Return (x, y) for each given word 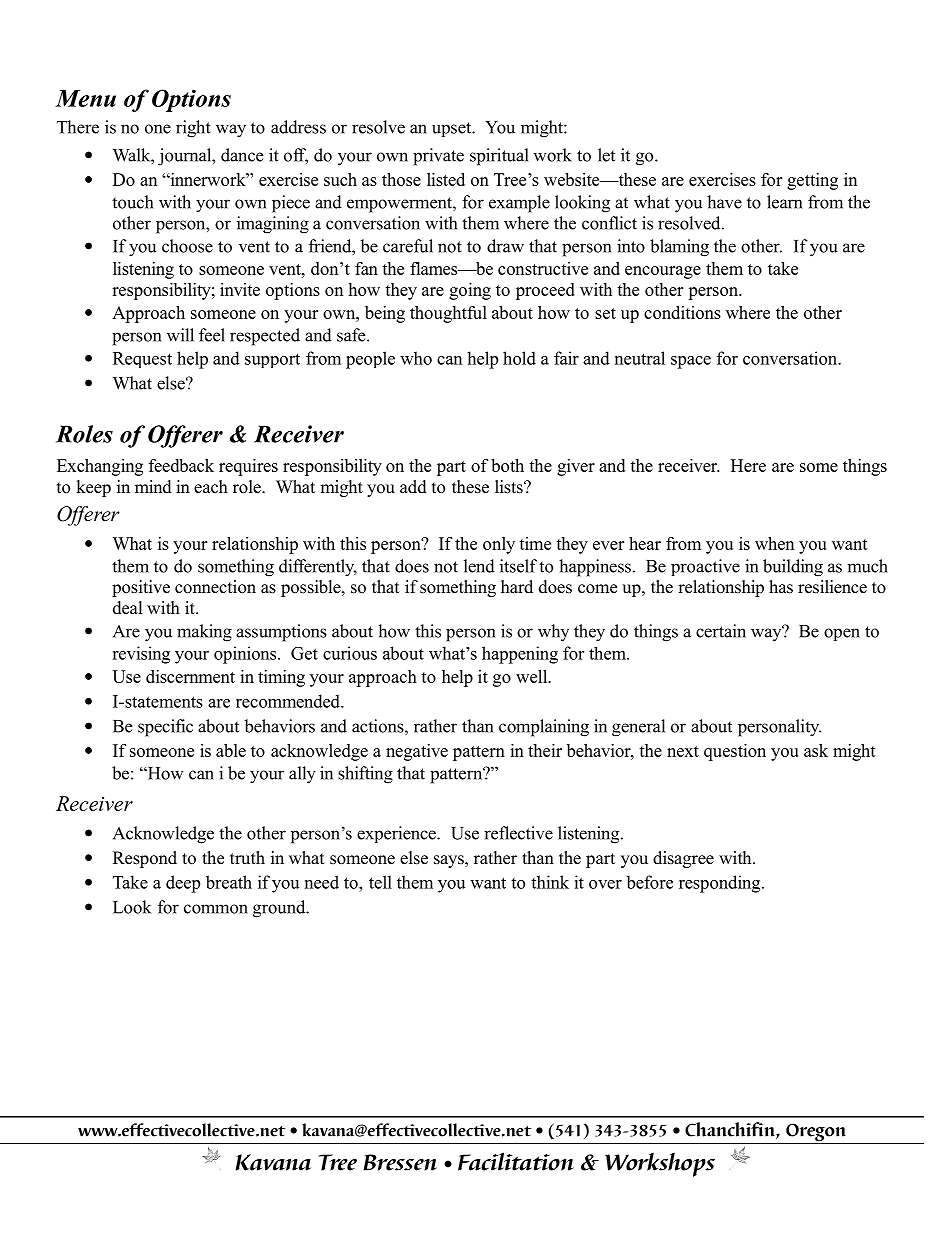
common (216, 909)
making (204, 633)
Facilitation (516, 1161)
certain (721, 631)
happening (520, 655)
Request (142, 360)
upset (453, 129)
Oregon (816, 1133)
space (691, 362)
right (193, 129)
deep (183, 884)
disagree (683, 859)
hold (519, 358)
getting (812, 181)
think (550, 882)
